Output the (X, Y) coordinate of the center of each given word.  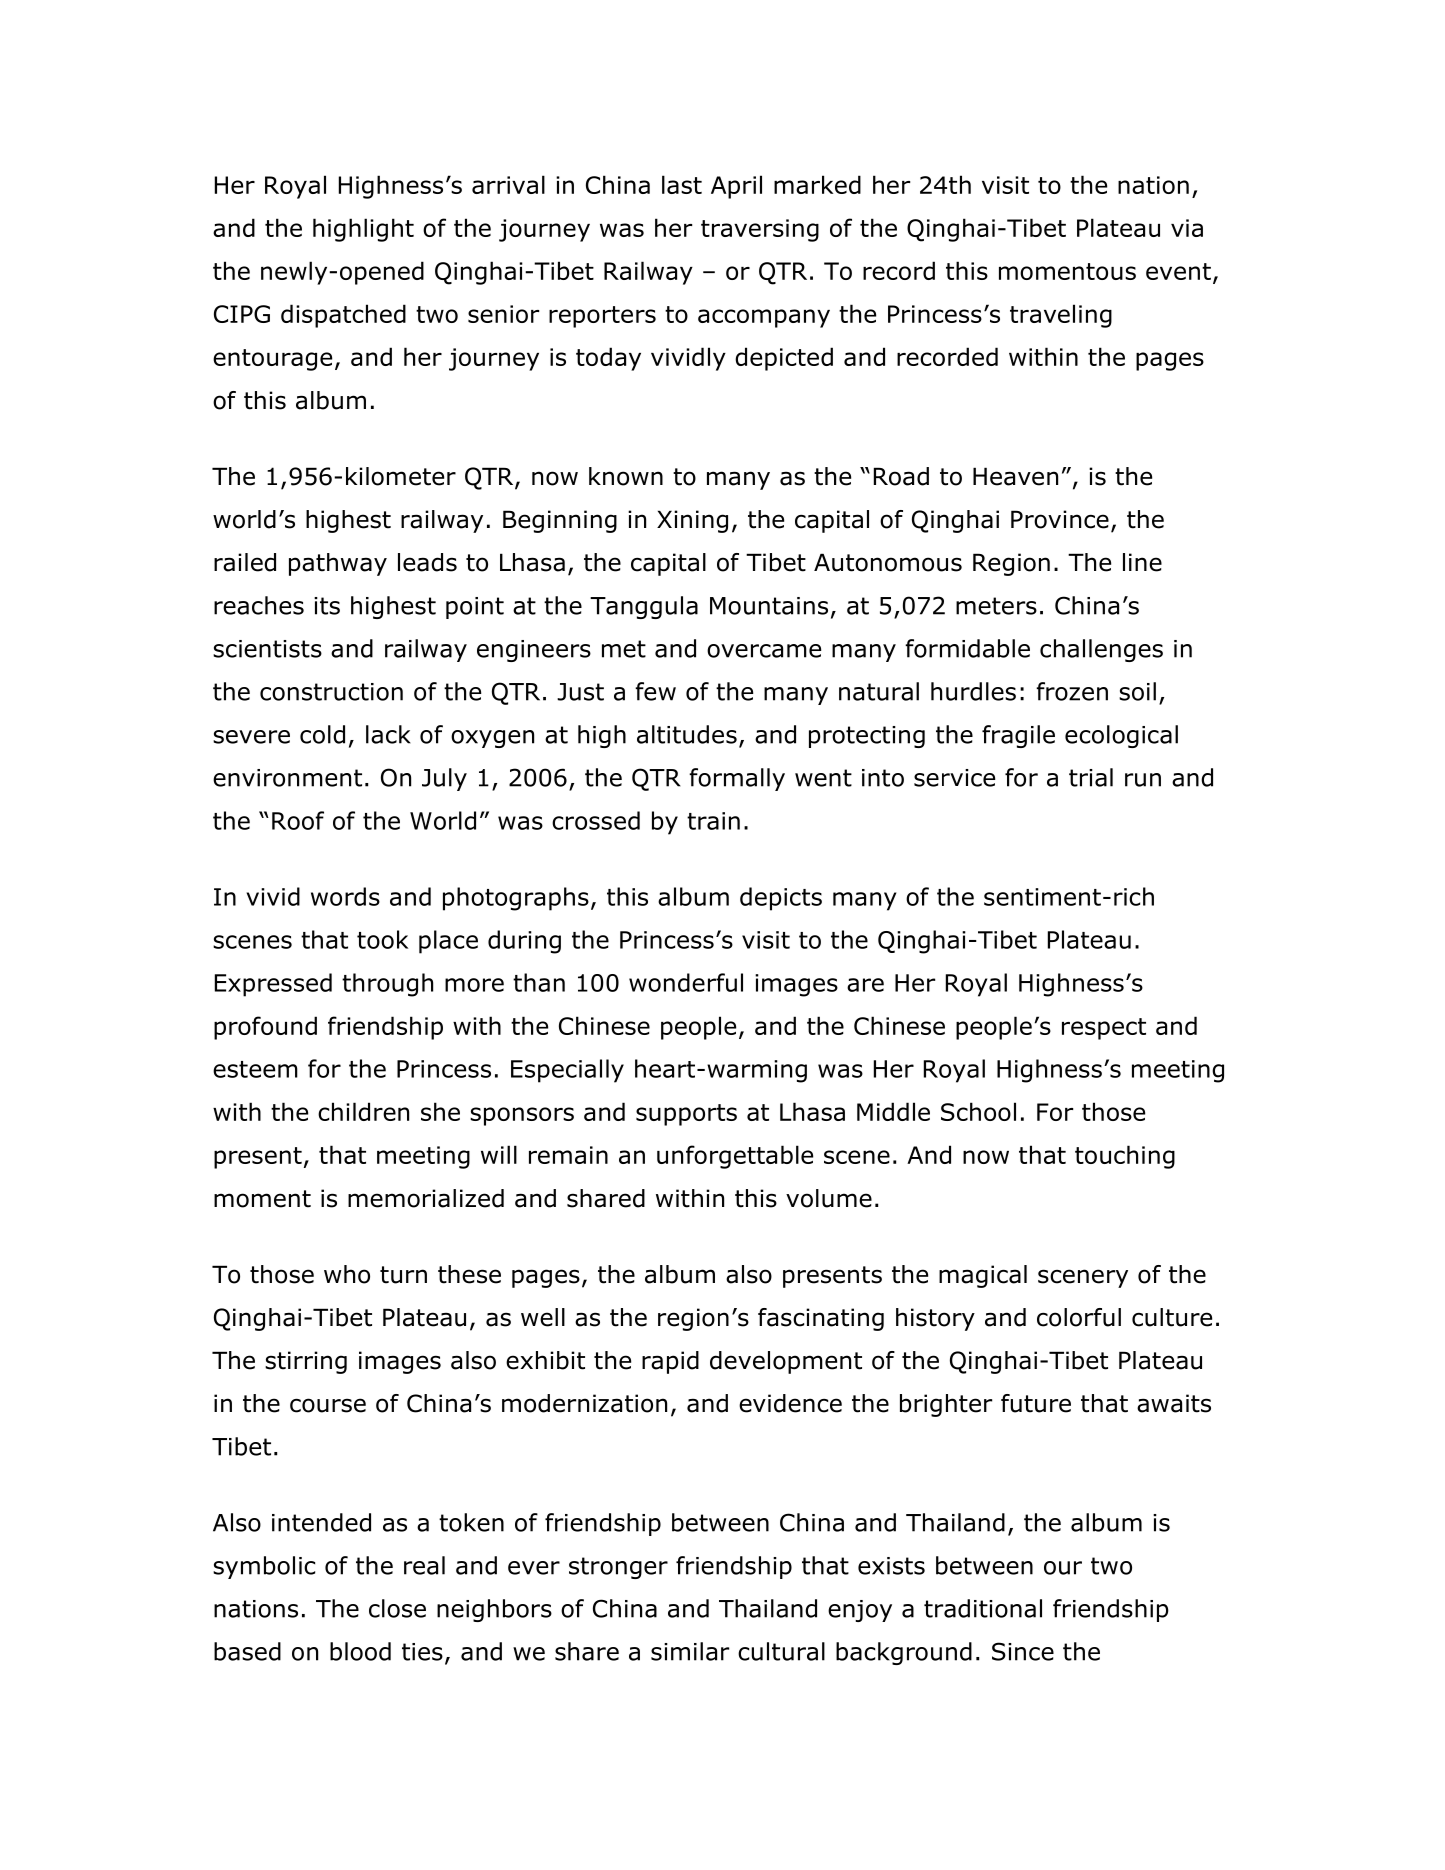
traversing (760, 230)
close (397, 1608)
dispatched (343, 316)
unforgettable (735, 1157)
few (655, 691)
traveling (1061, 316)
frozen (1072, 691)
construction (331, 692)
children (363, 1111)
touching (1125, 1157)
